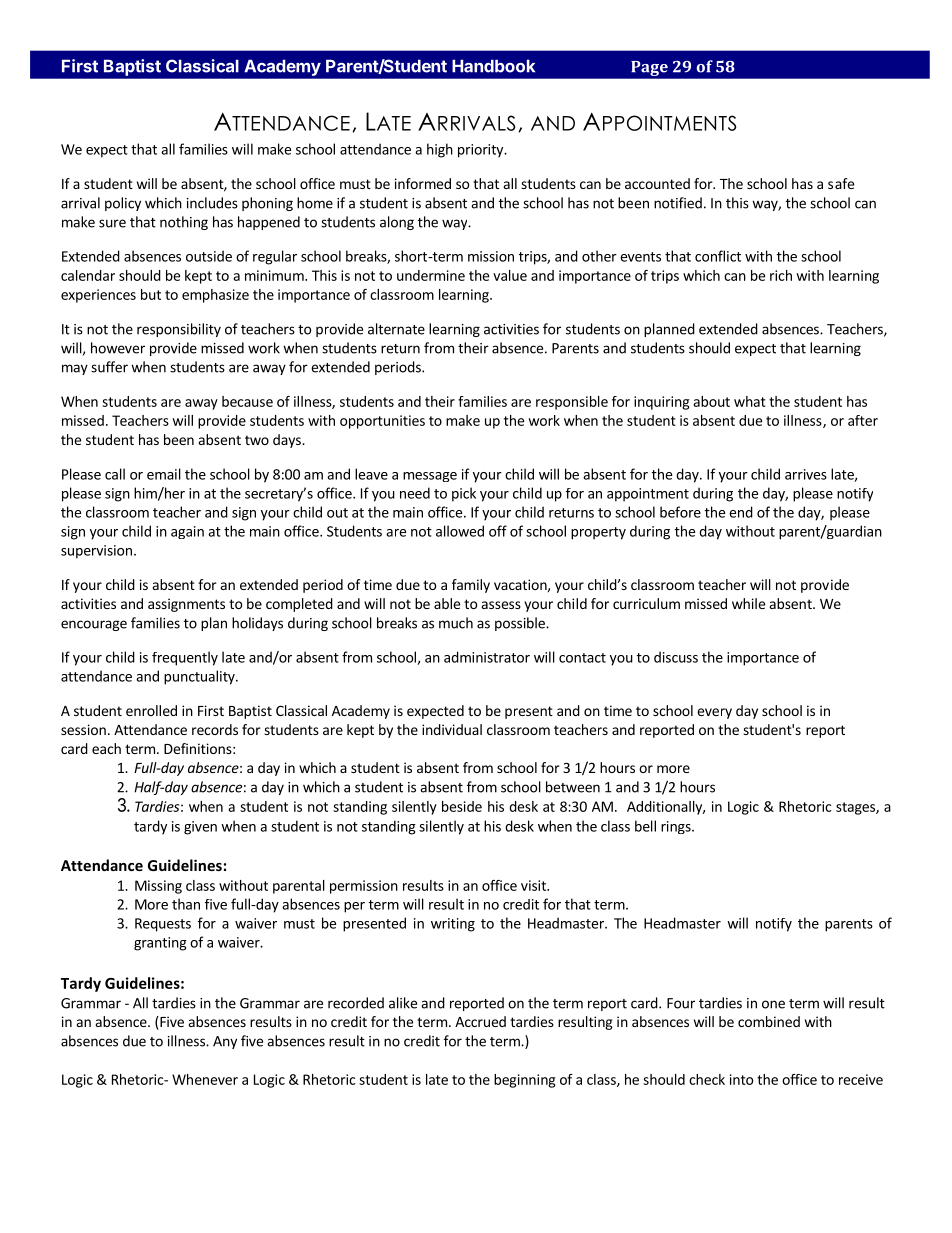 This screenshot has width=952, height=1233. What do you see at coordinates (493, 66) in the screenshot?
I see `Handbook` at bounding box center [493, 66].
